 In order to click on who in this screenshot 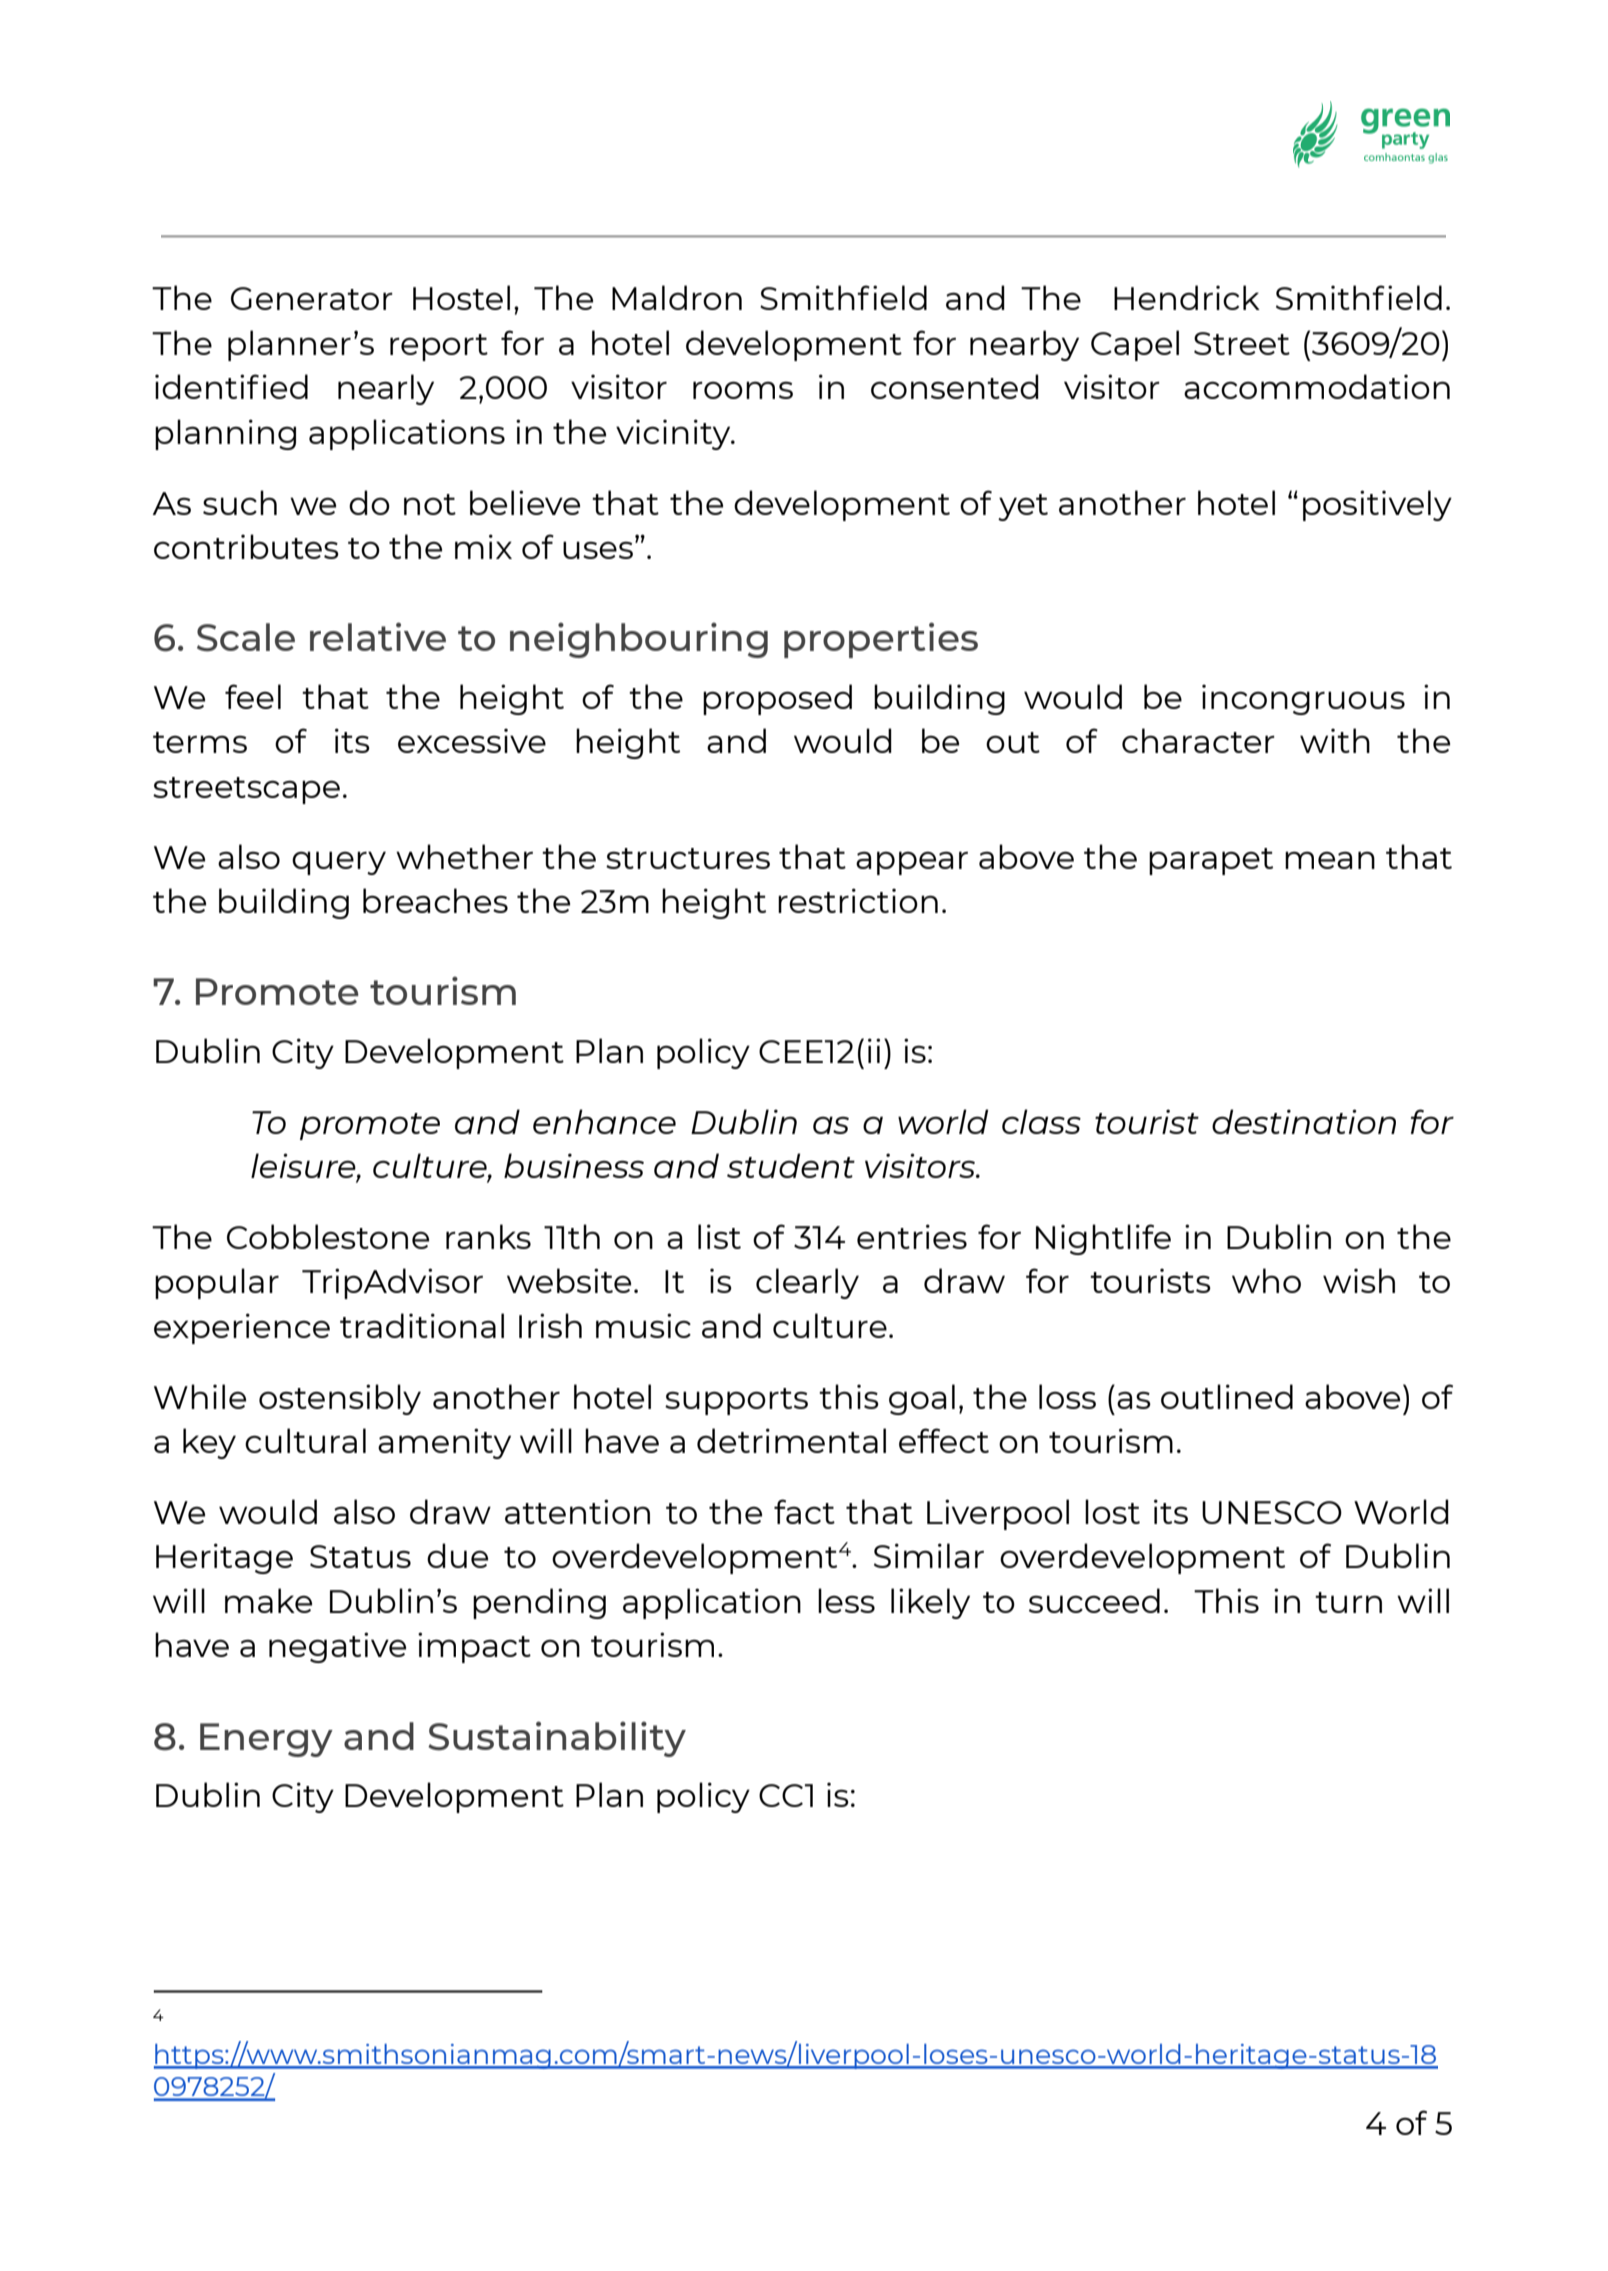, I will do `click(1266, 1280)`.
